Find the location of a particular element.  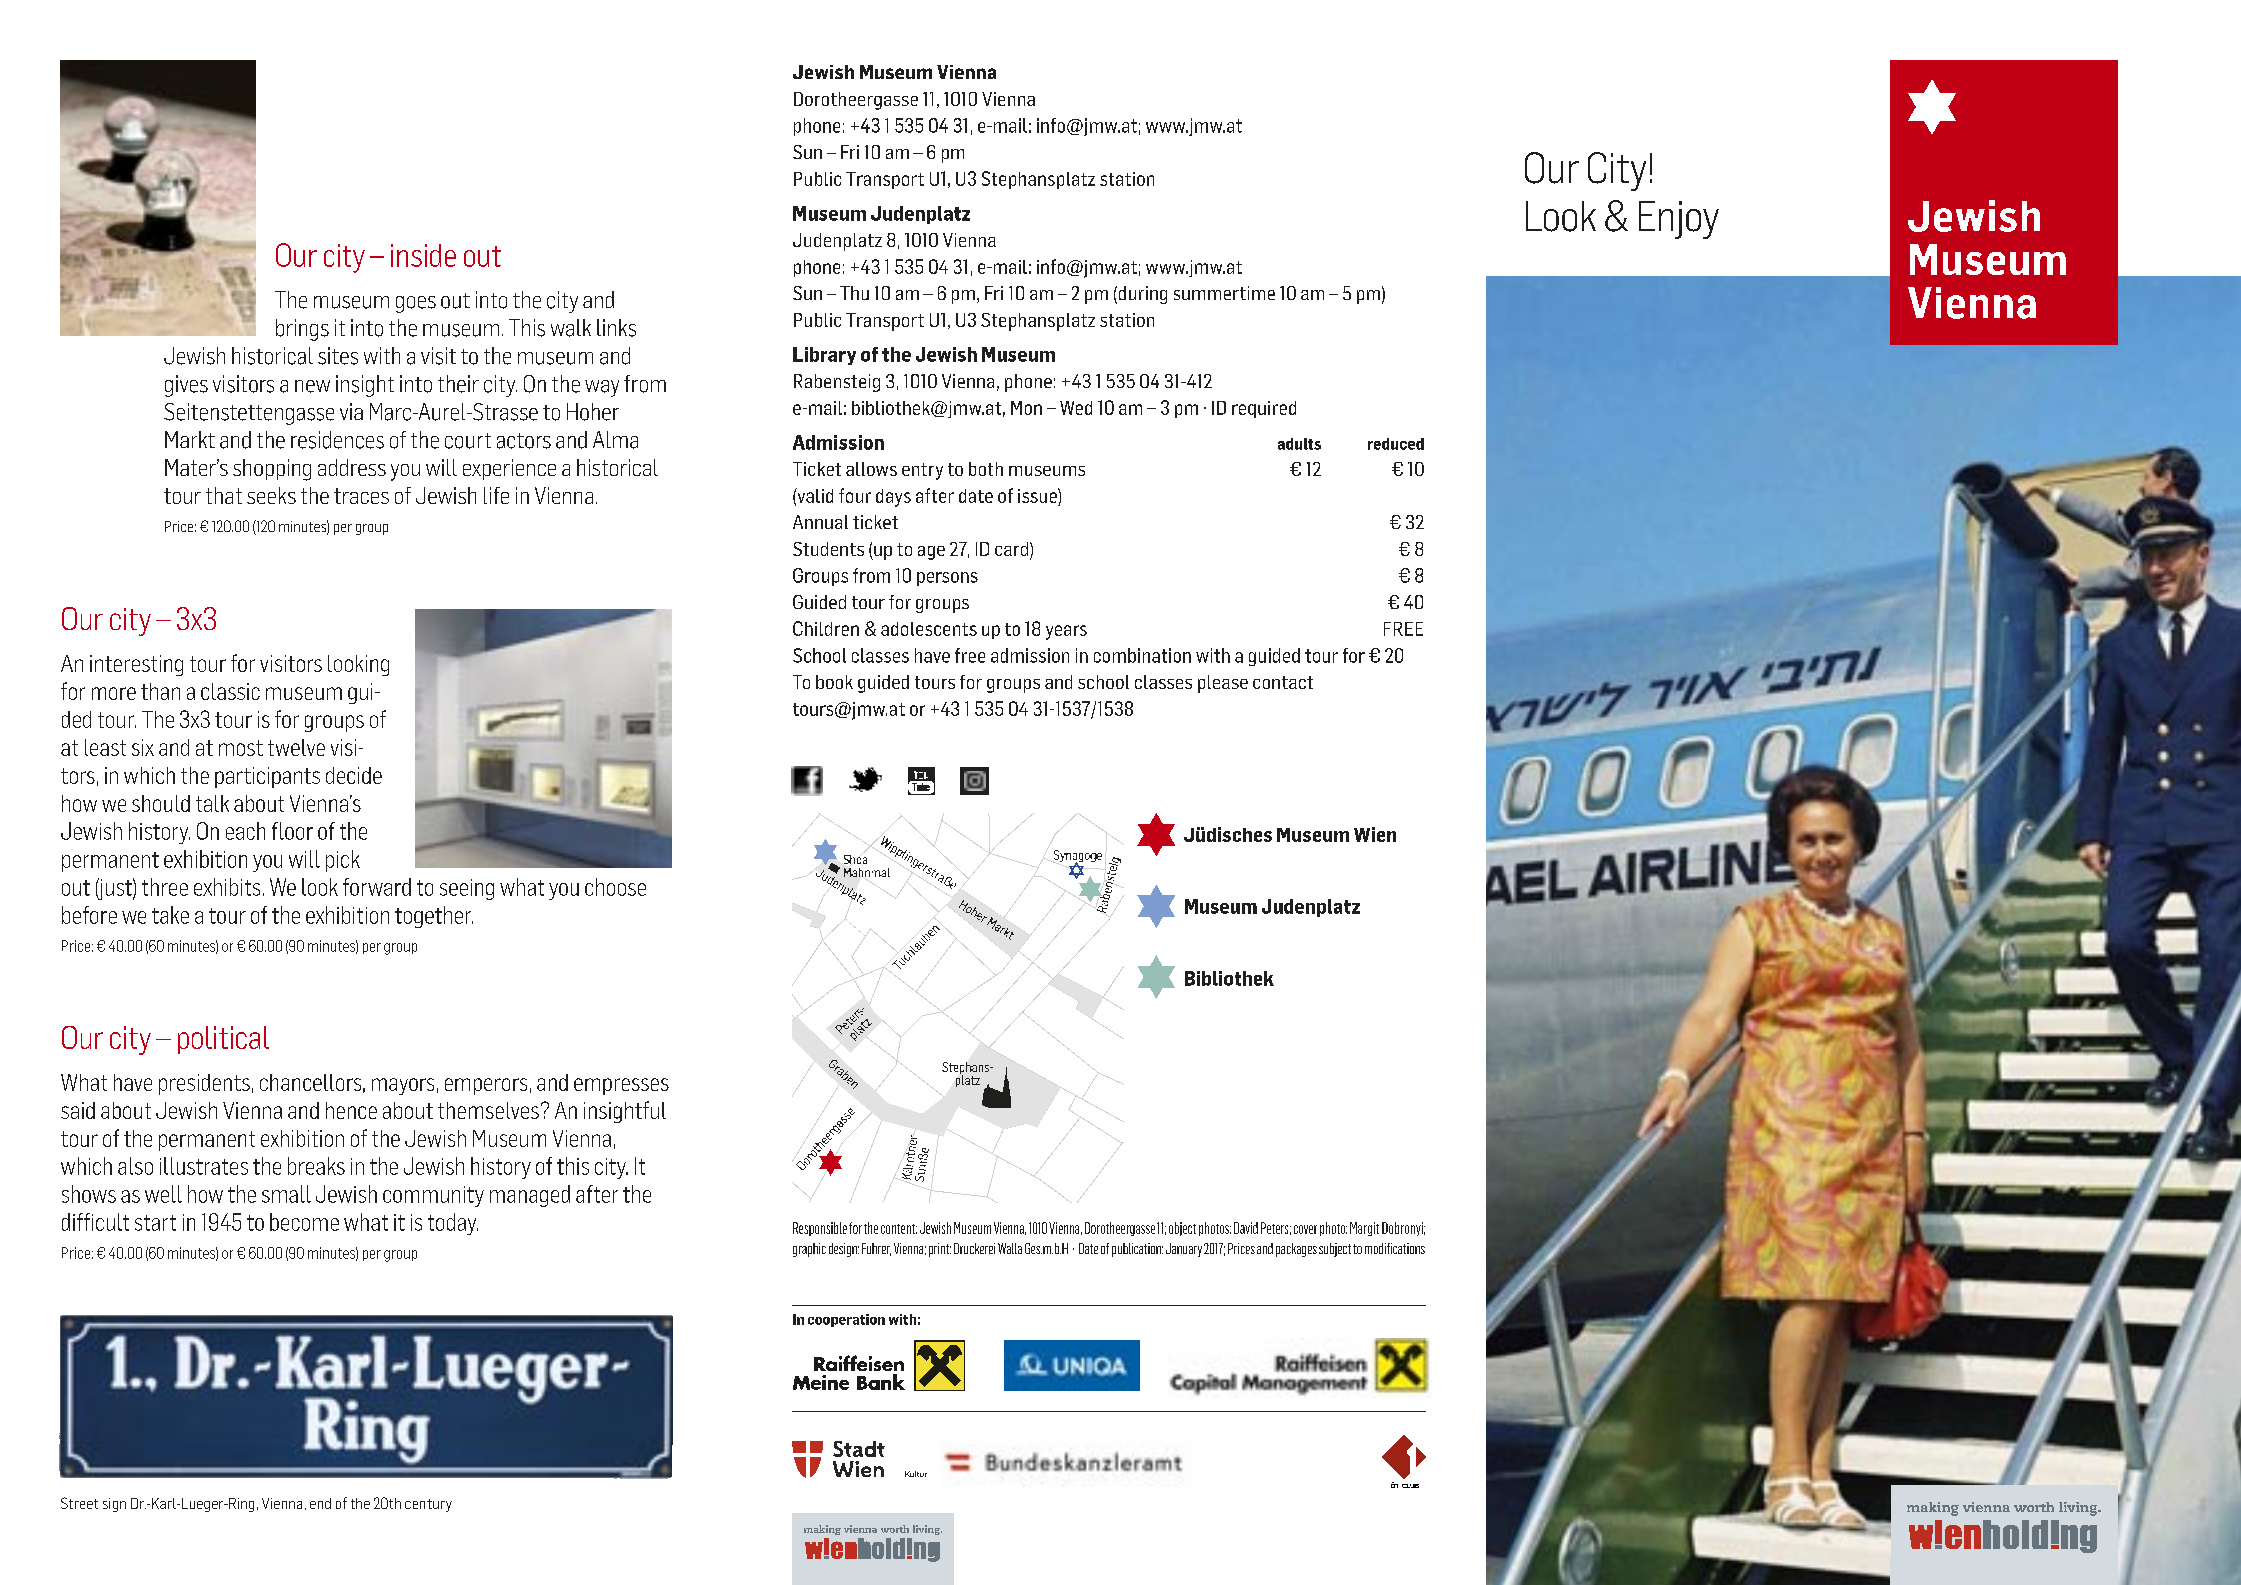

end is located at coordinates (320, 1503).
